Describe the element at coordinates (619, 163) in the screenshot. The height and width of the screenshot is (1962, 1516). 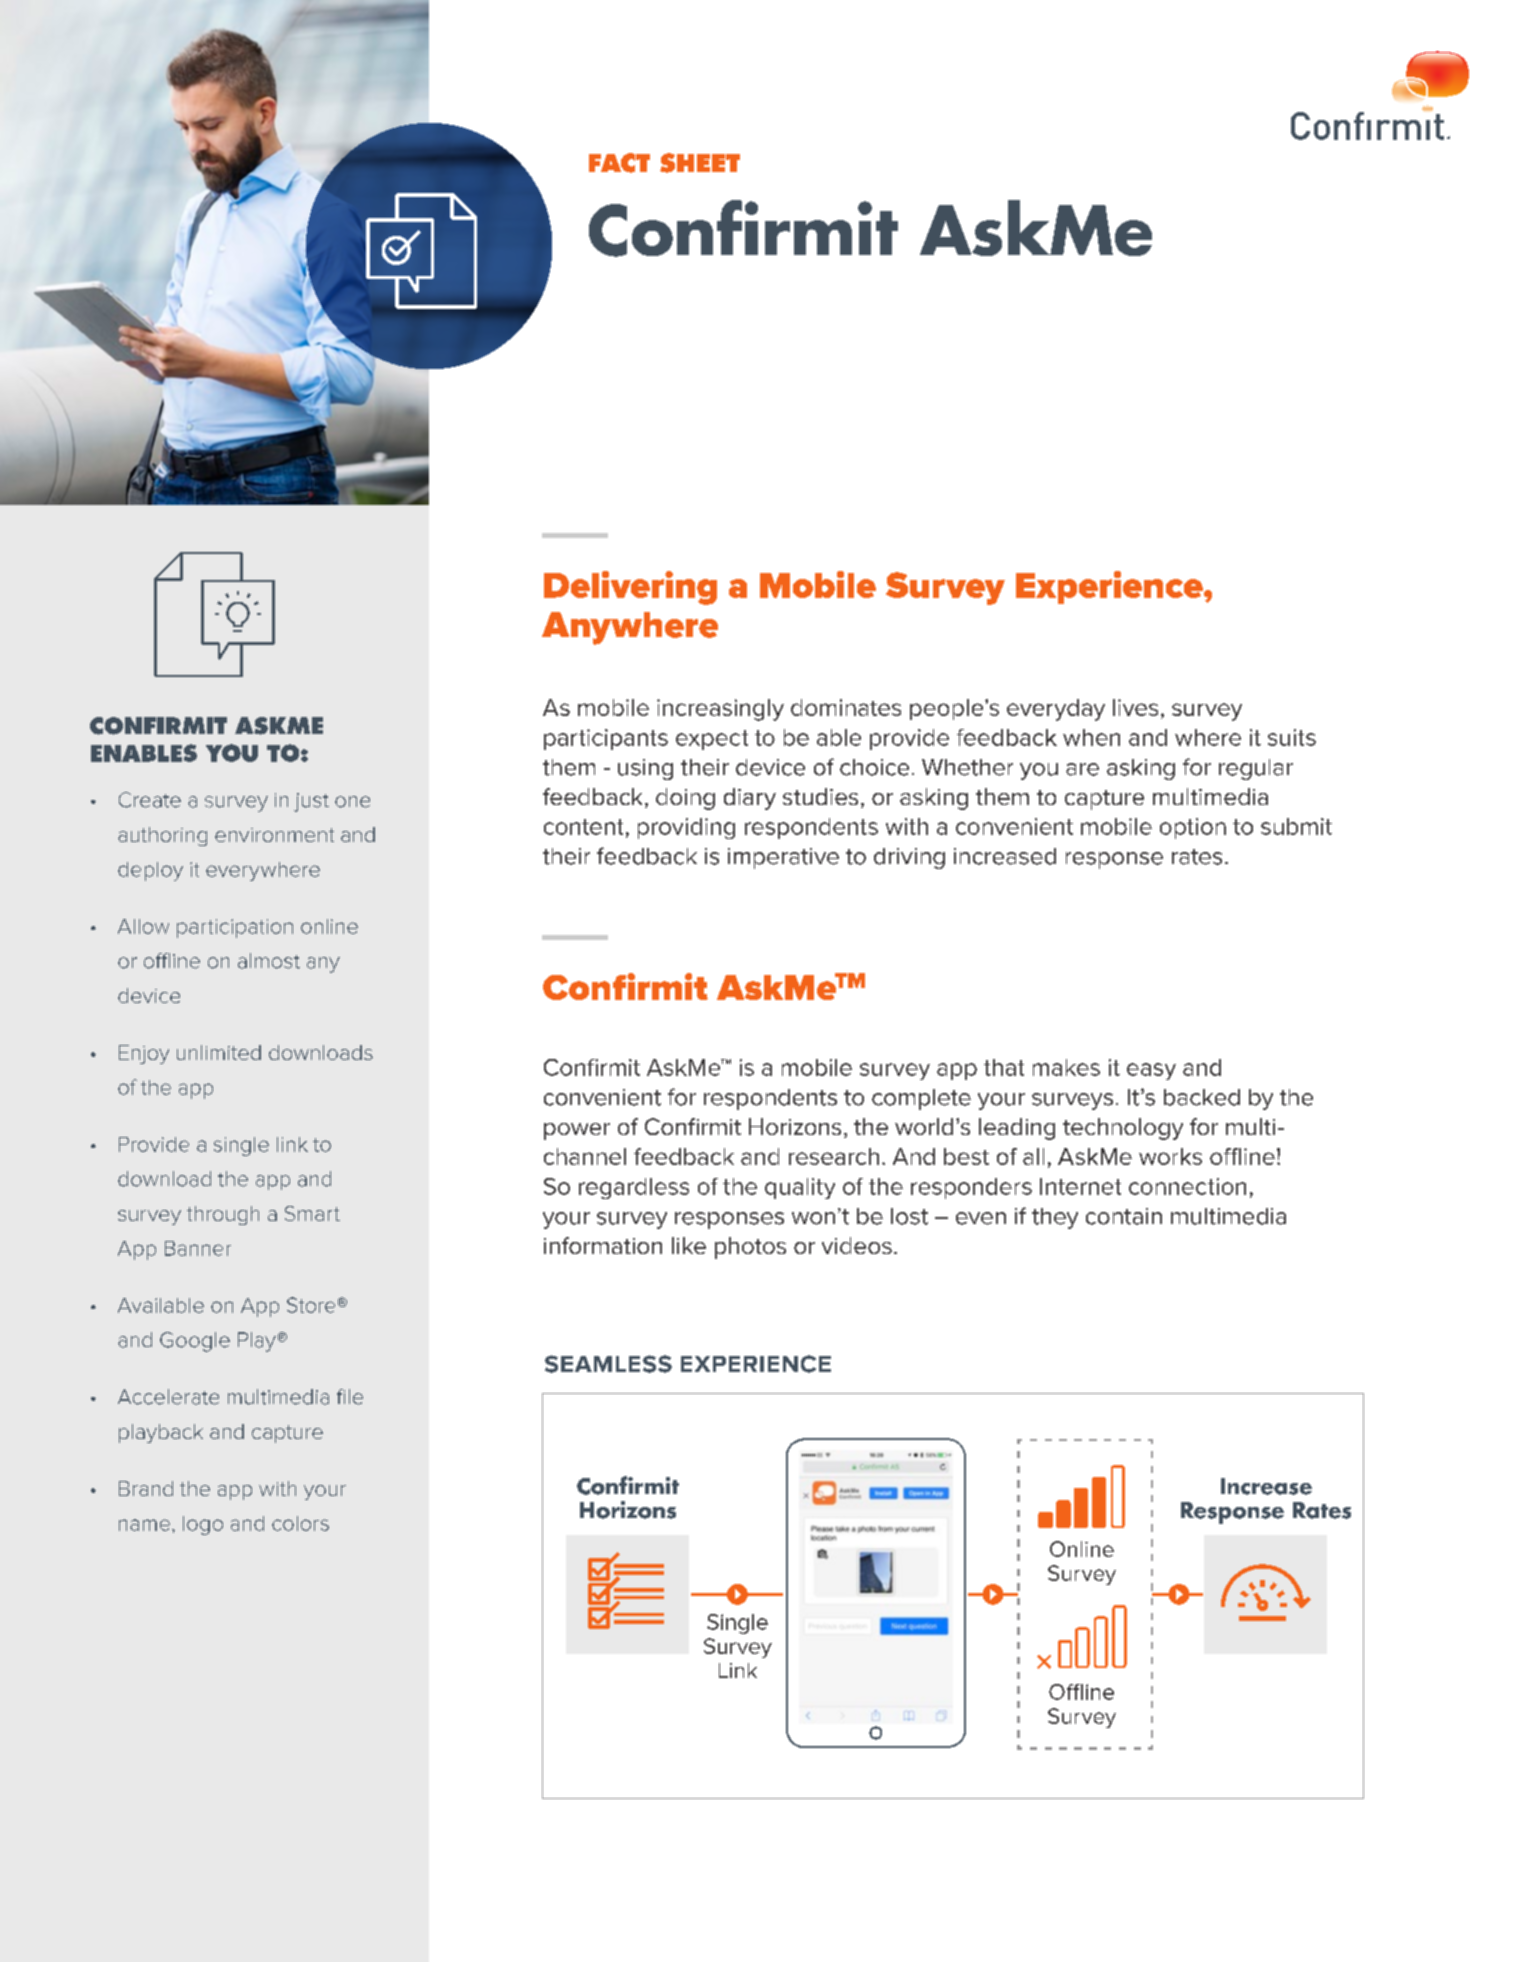
I see `FACT` at that location.
